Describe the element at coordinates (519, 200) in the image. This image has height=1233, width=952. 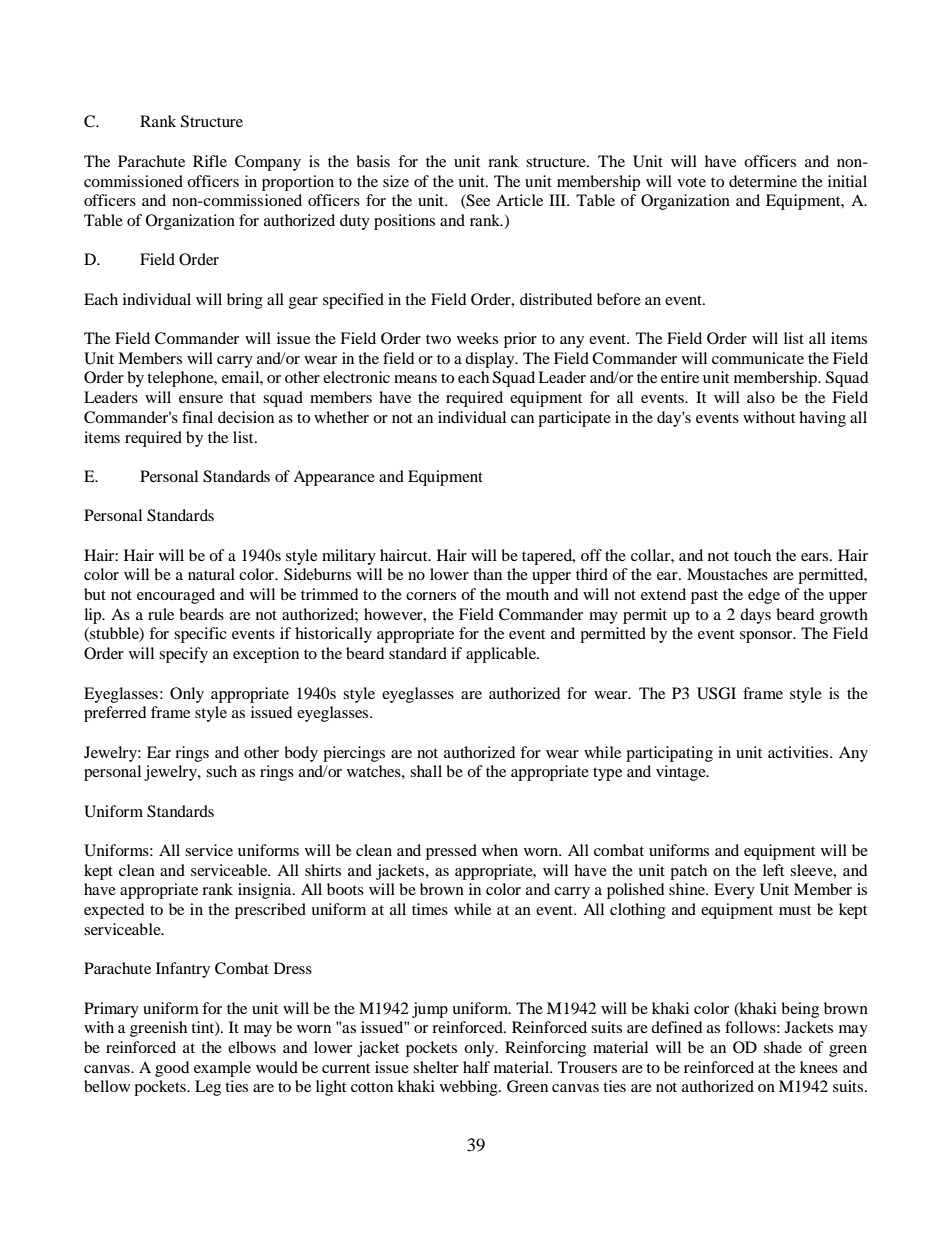
I see `Article` at that location.
